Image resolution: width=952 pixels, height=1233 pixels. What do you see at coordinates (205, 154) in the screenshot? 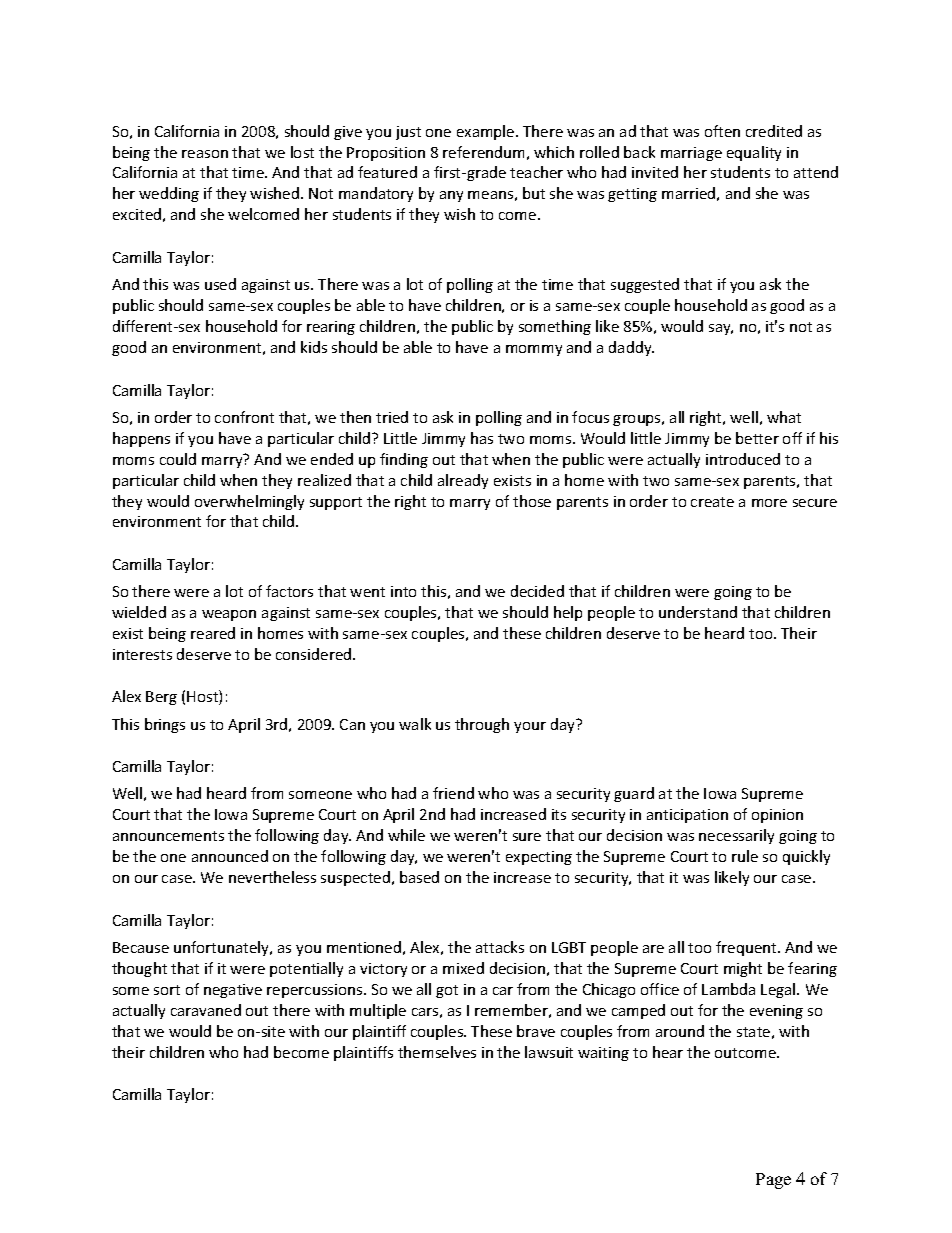
I see `reason` at bounding box center [205, 154].
